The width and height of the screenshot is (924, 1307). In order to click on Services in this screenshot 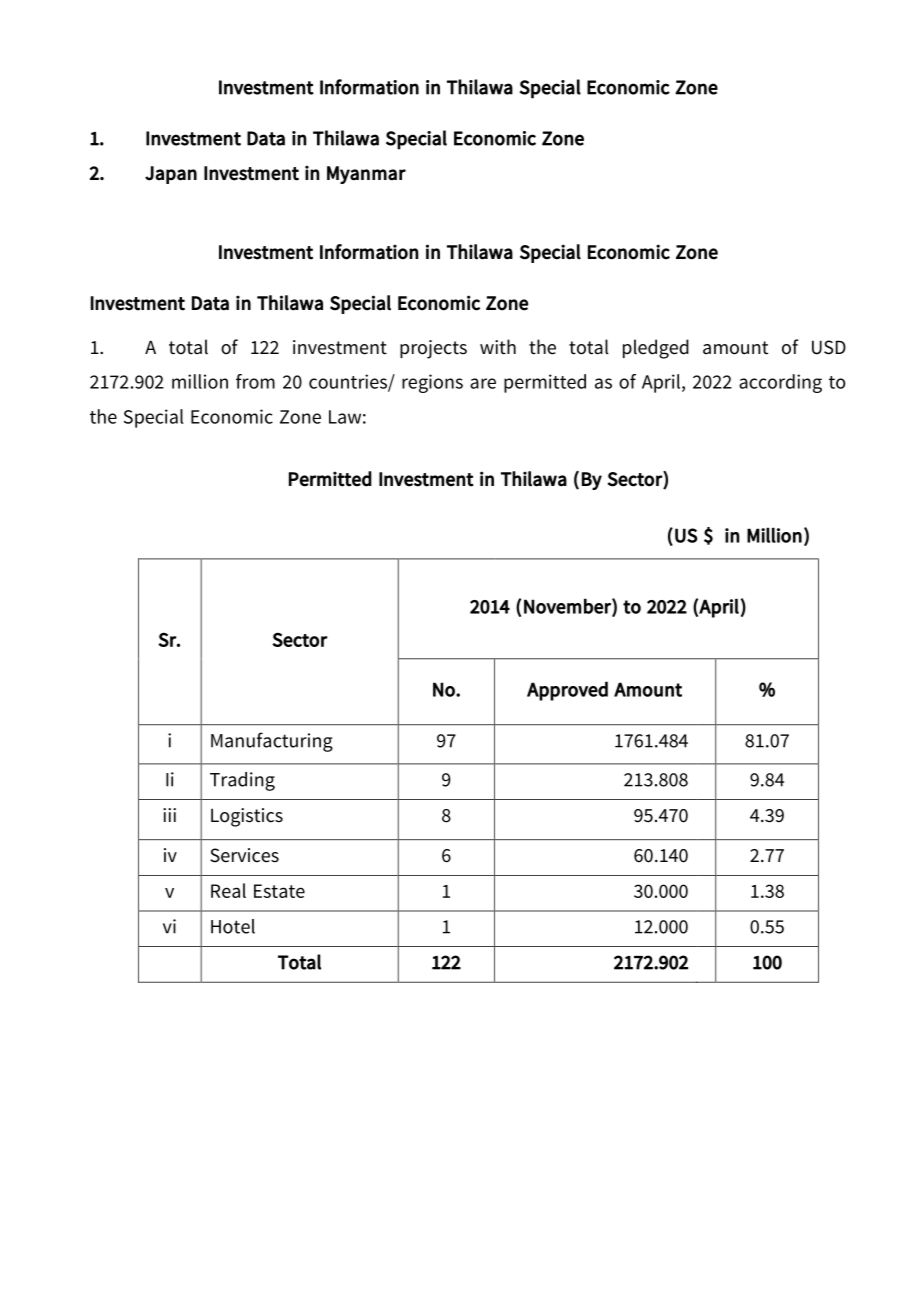, I will do `click(244, 855)`.
